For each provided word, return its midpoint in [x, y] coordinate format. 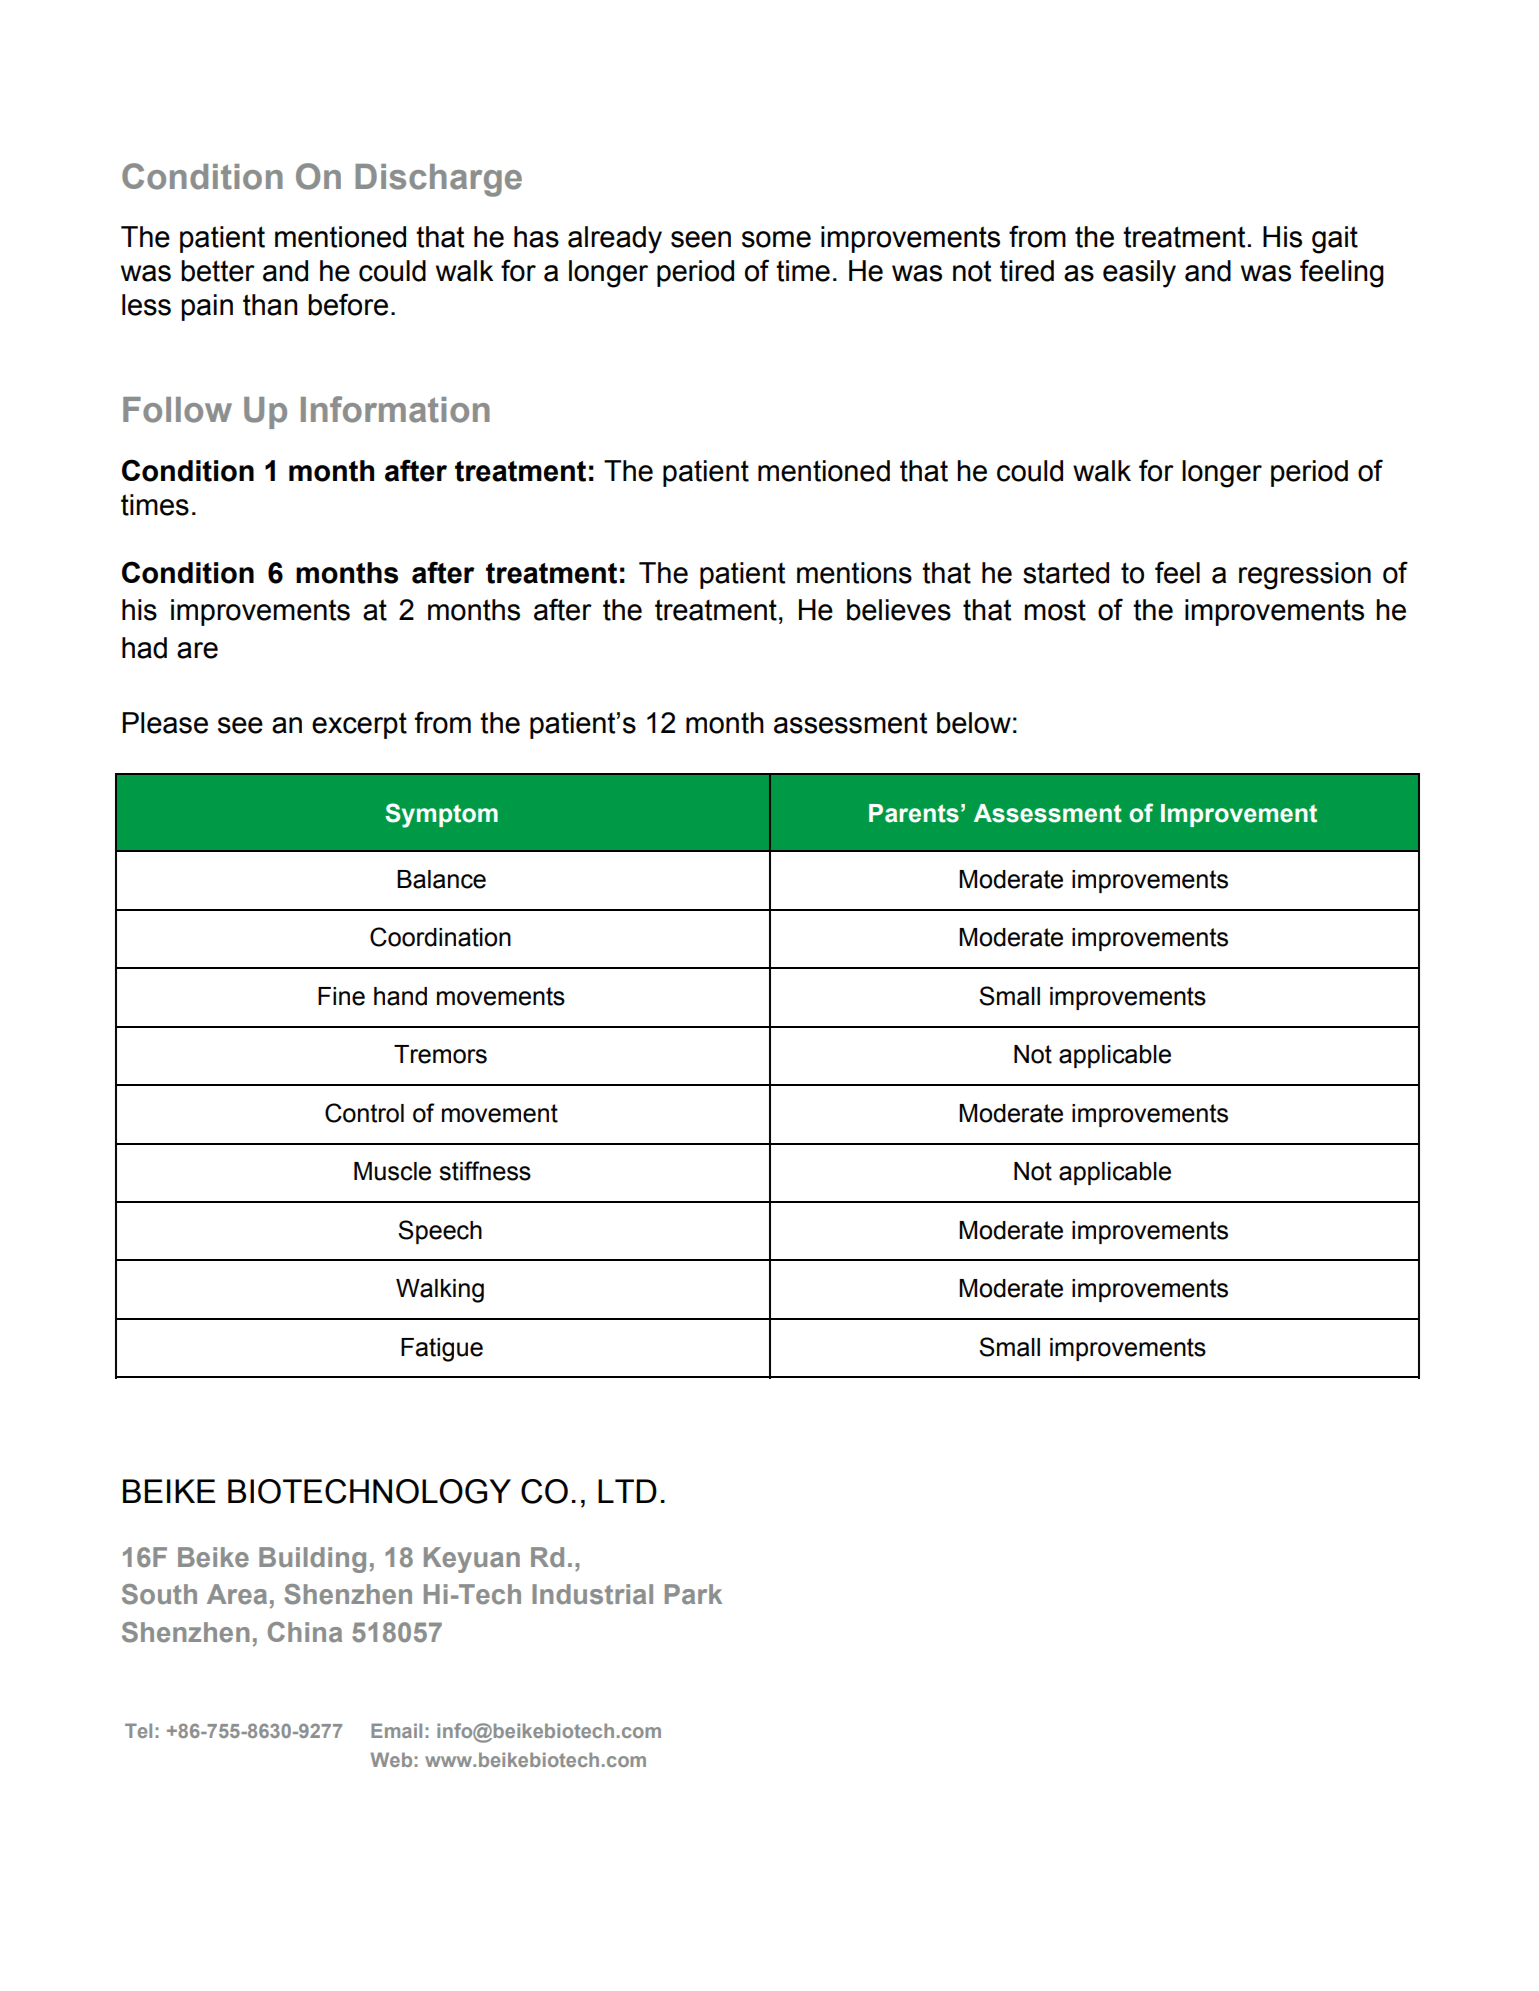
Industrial [592, 1594]
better [218, 271]
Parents [914, 813]
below [974, 723]
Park [693, 1594]
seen [701, 239]
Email [396, 1730]
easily [1139, 274]
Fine [341, 996]
